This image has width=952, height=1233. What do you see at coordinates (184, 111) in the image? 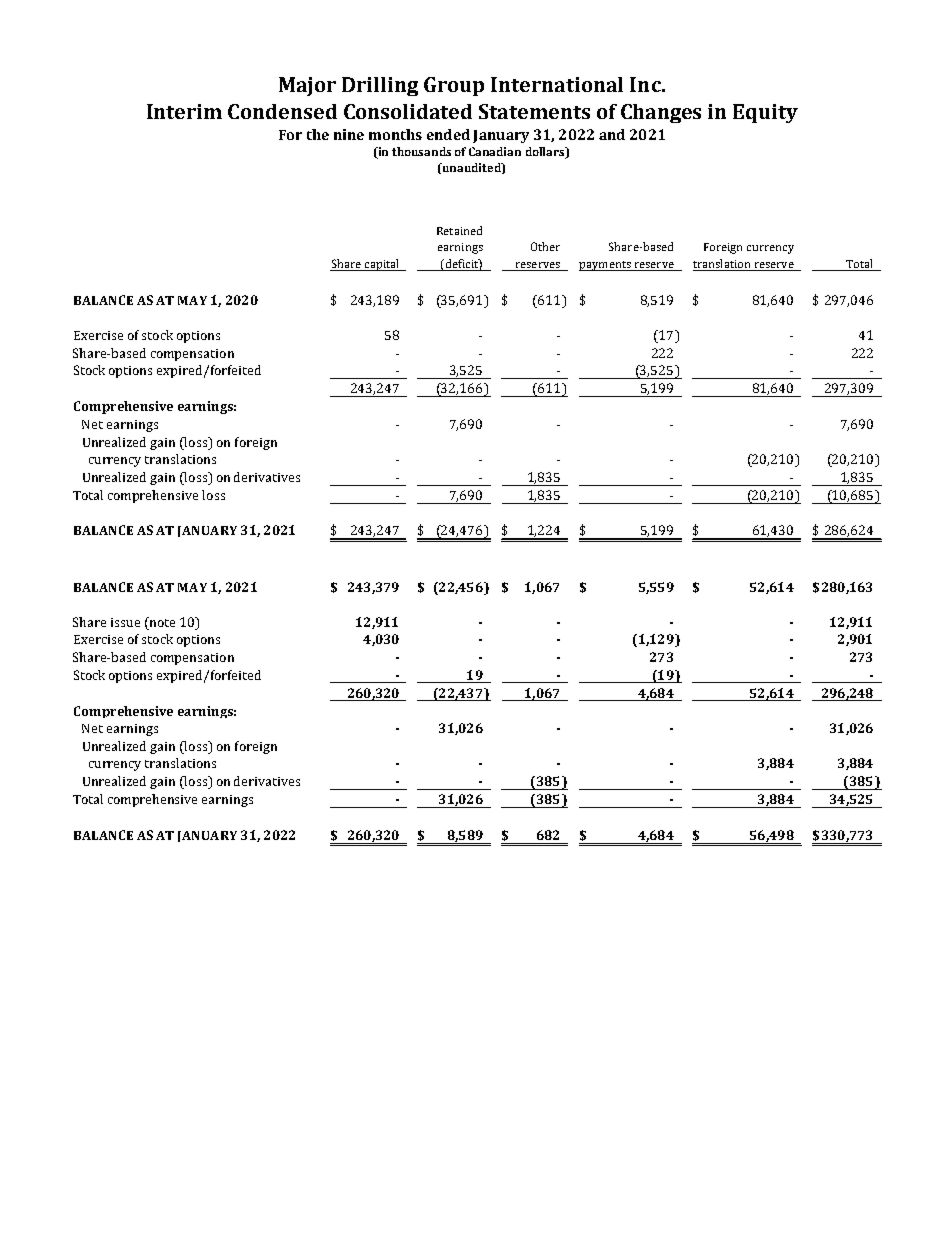
I see `Interim` at bounding box center [184, 111].
